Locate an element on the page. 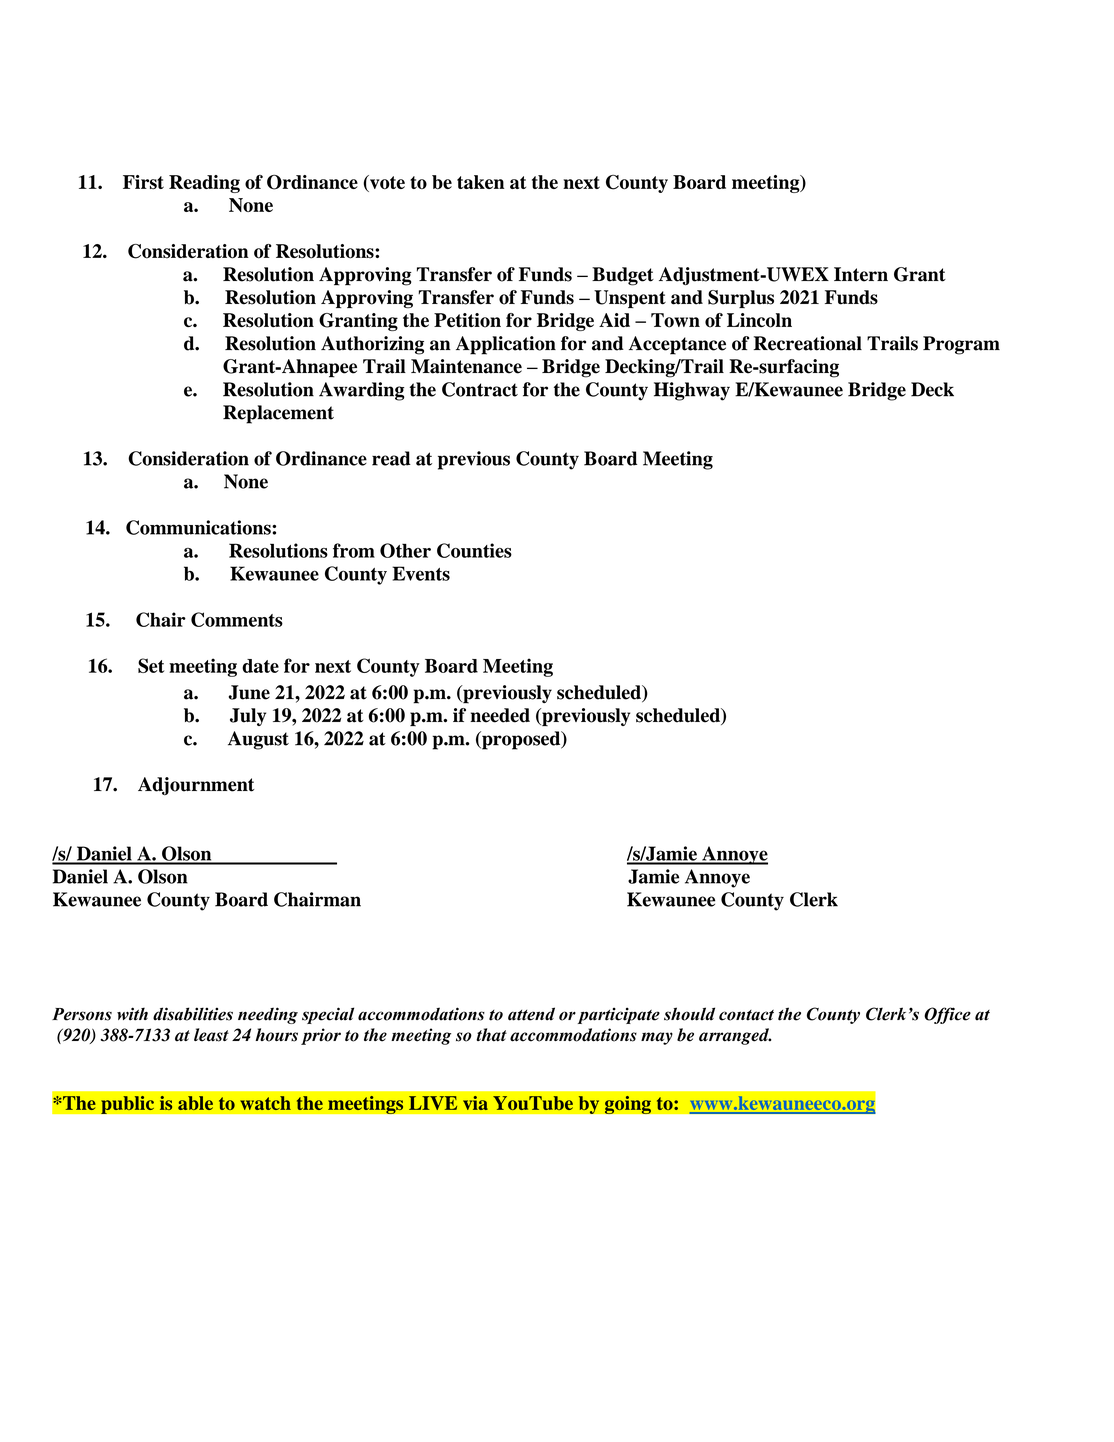 Image resolution: width=1114 pixels, height=1442 pixels. taken is located at coordinates (480, 182).
